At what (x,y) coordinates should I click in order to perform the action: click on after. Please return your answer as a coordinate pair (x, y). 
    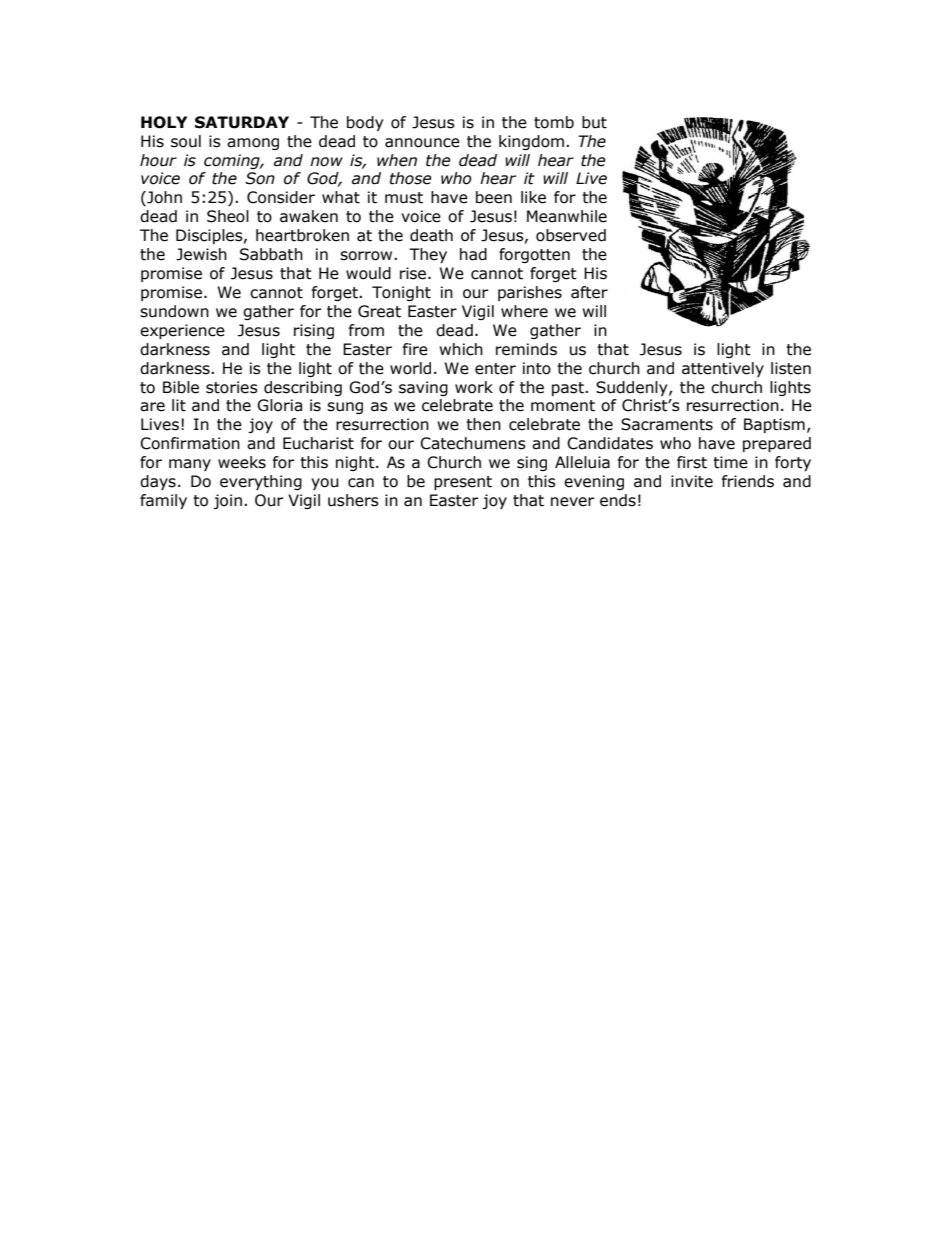
    Looking at the image, I should click on (589, 292).
